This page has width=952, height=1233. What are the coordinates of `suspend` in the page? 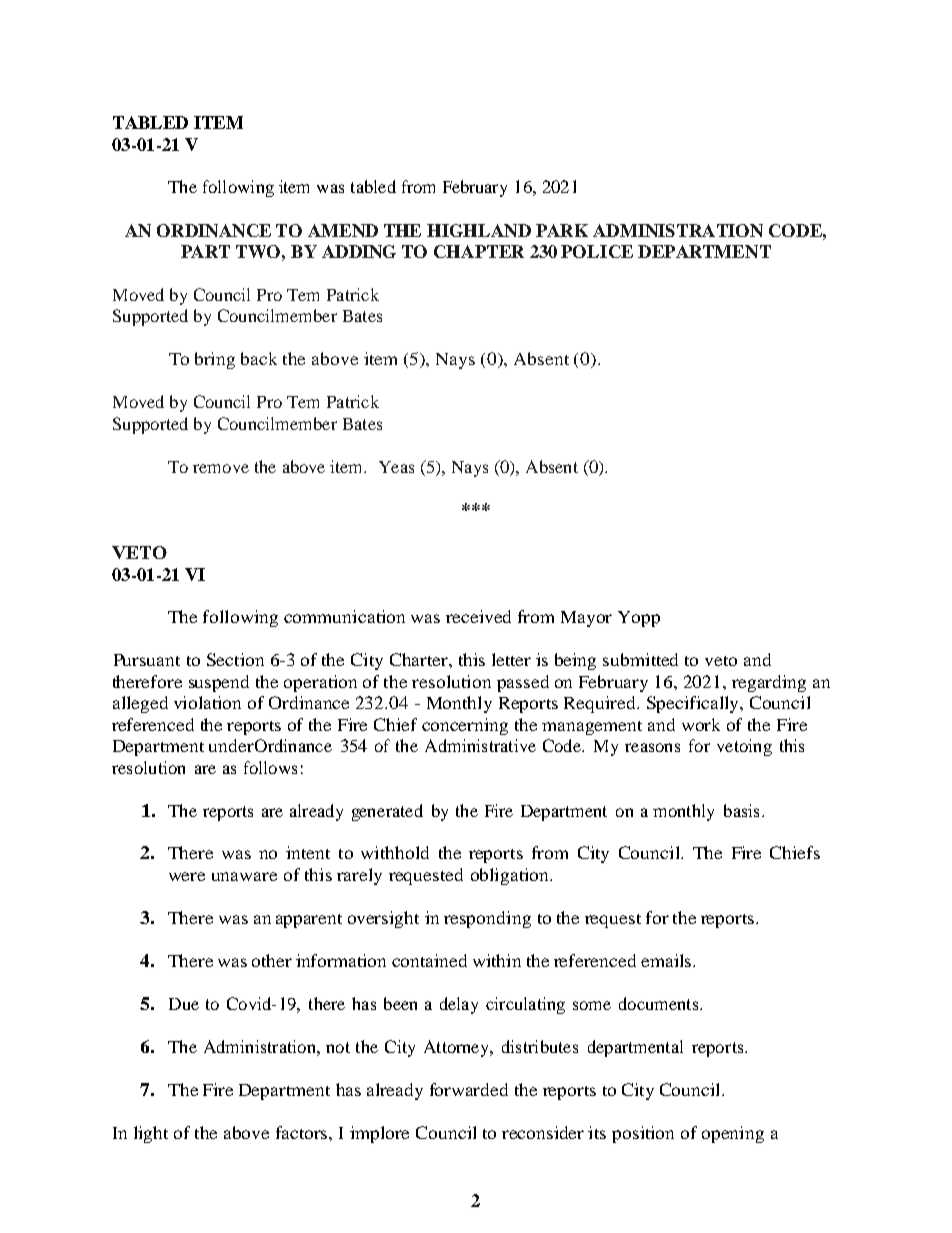 It's located at (219, 683).
